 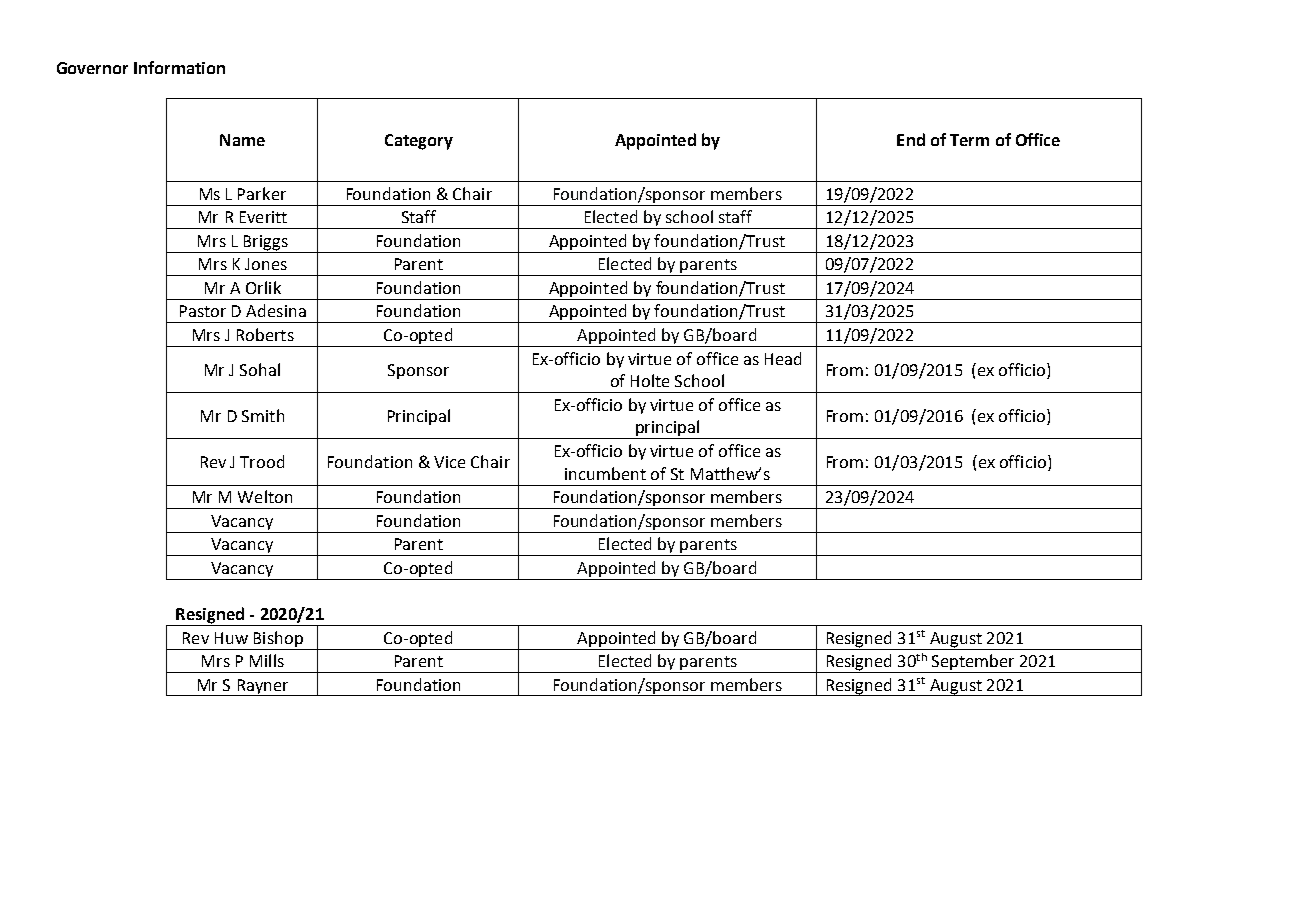 What do you see at coordinates (911, 139) in the document?
I see `End` at bounding box center [911, 139].
